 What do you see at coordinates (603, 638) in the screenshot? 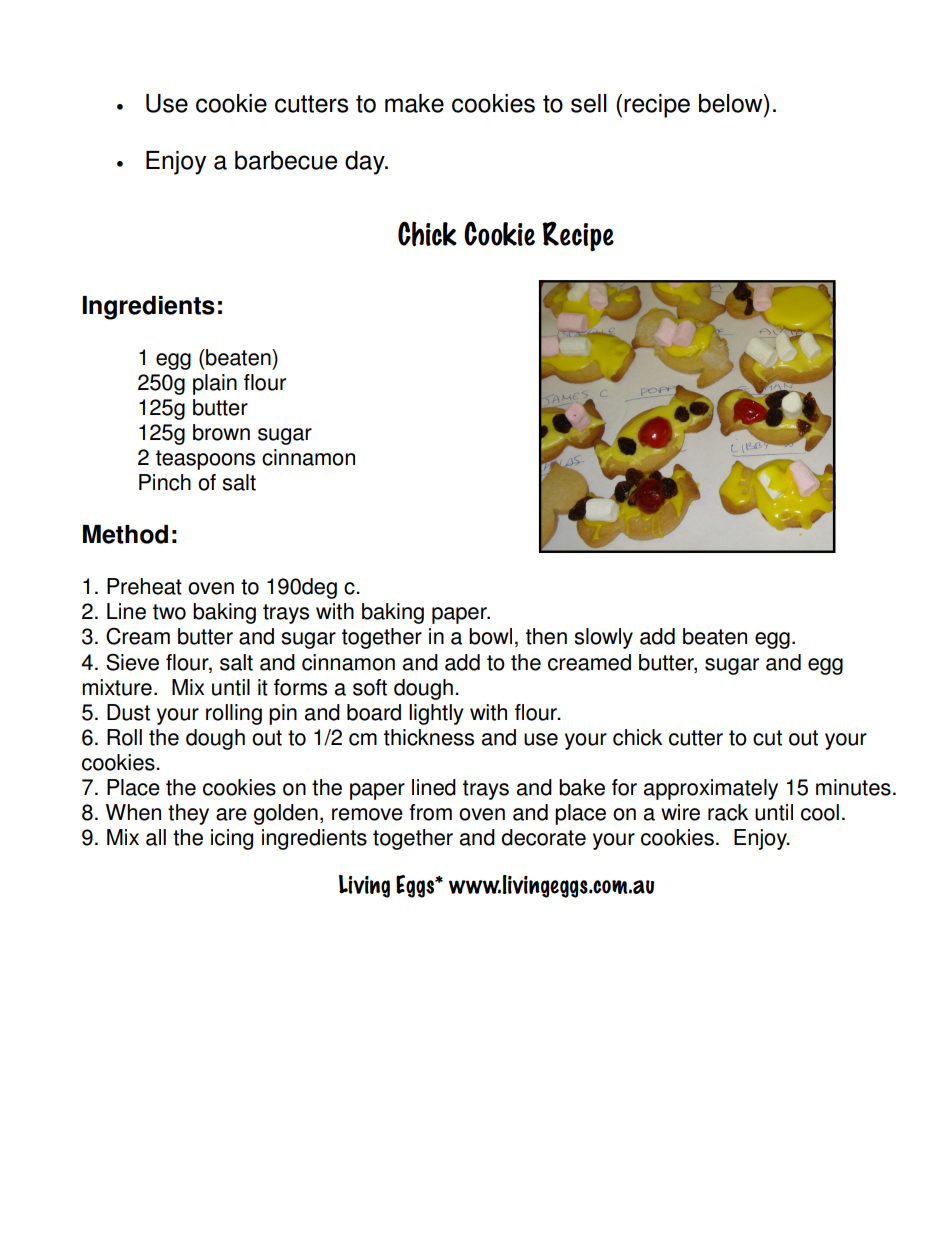
I see `slowly` at bounding box center [603, 638].
